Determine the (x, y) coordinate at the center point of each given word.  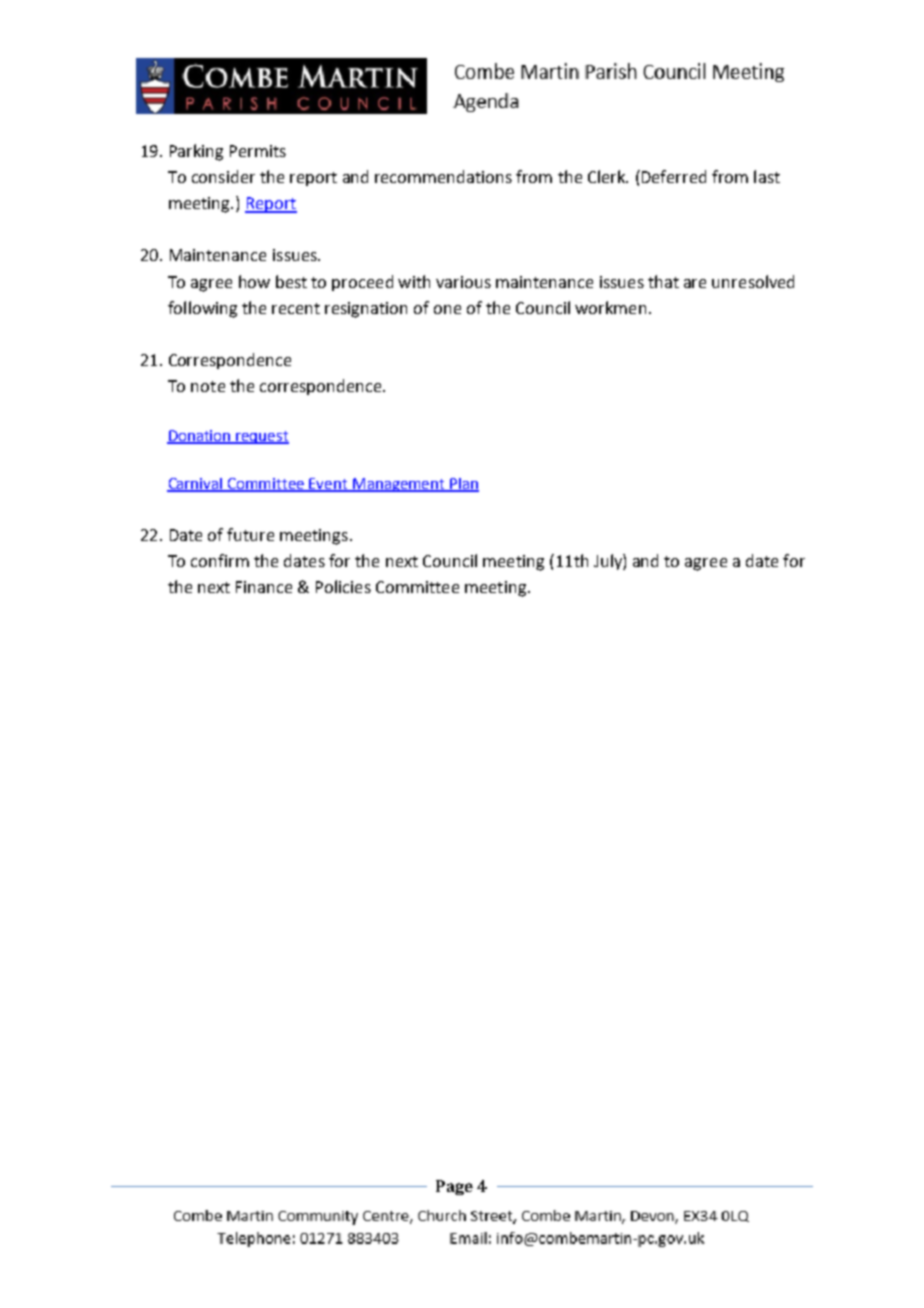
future (250, 534)
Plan (463, 485)
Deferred (674, 176)
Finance (264, 587)
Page (454, 1187)
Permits (258, 151)
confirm (220, 560)
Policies (343, 586)
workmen (610, 307)
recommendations (443, 176)
